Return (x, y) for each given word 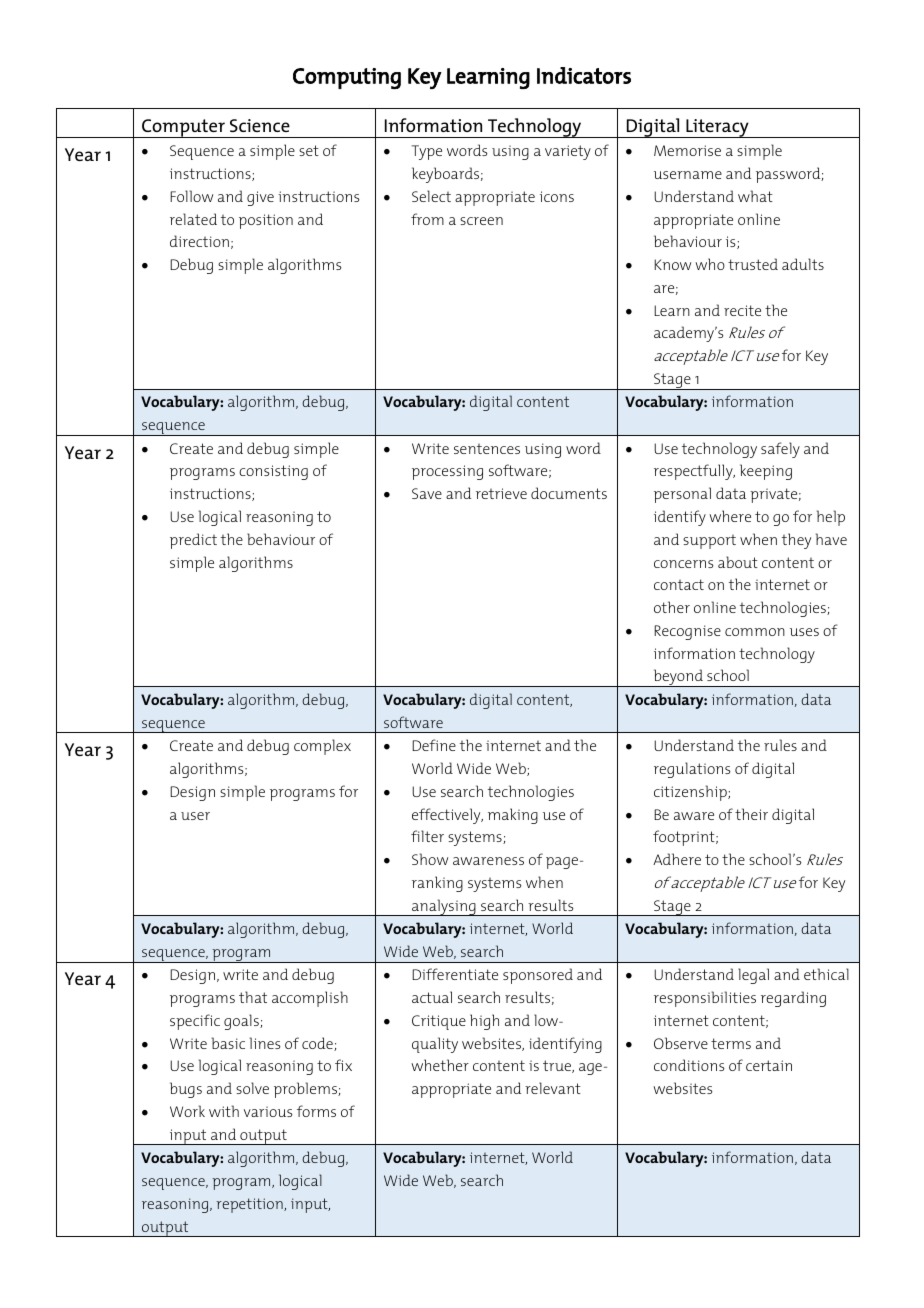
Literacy (717, 128)
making (513, 816)
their (751, 814)
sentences (487, 448)
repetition (250, 1205)
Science (260, 125)
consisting (273, 472)
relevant (553, 1088)
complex (322, 747)
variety (568, 152)
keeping (766, 472)
